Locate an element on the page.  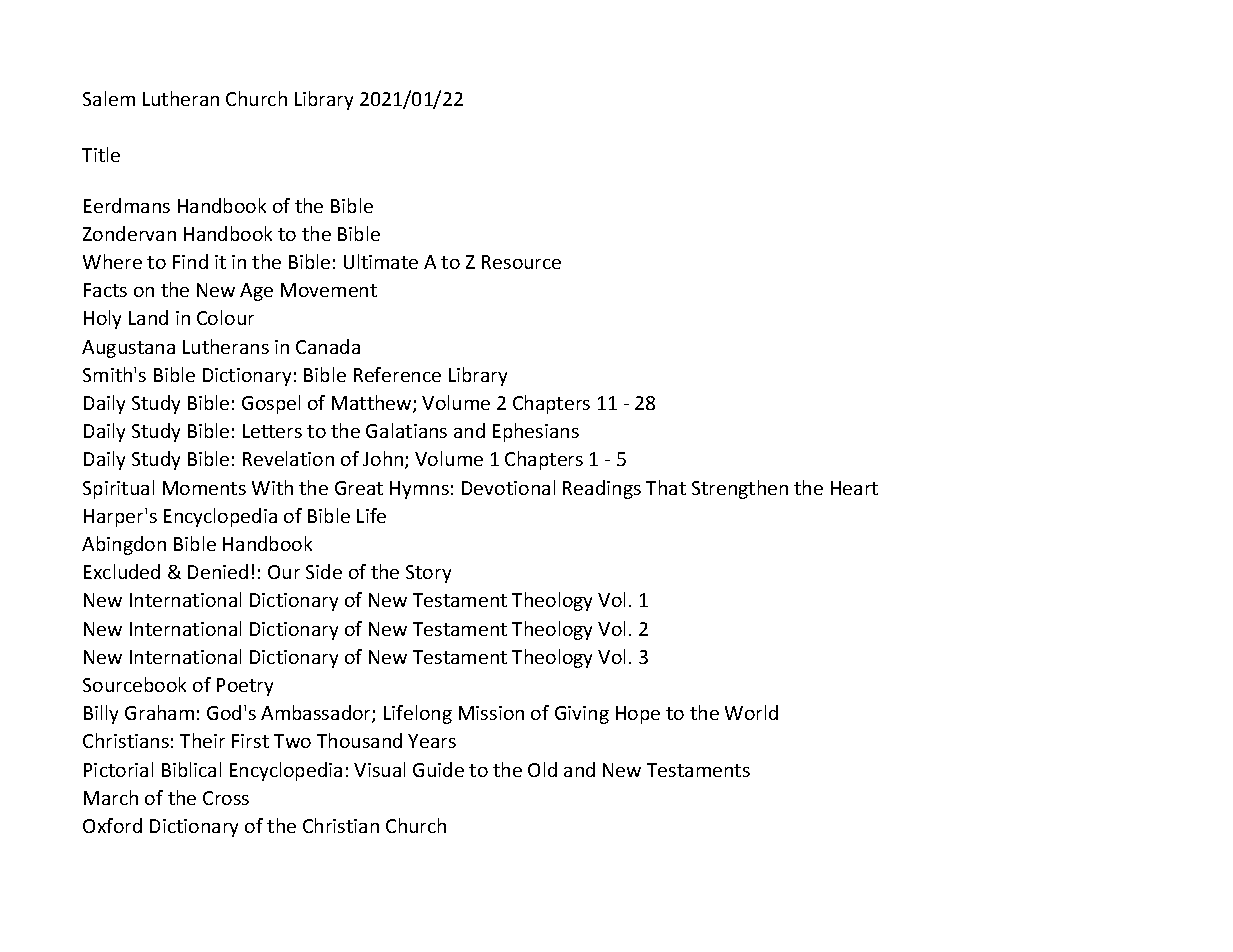
World is located at coordinates (751, 712).
